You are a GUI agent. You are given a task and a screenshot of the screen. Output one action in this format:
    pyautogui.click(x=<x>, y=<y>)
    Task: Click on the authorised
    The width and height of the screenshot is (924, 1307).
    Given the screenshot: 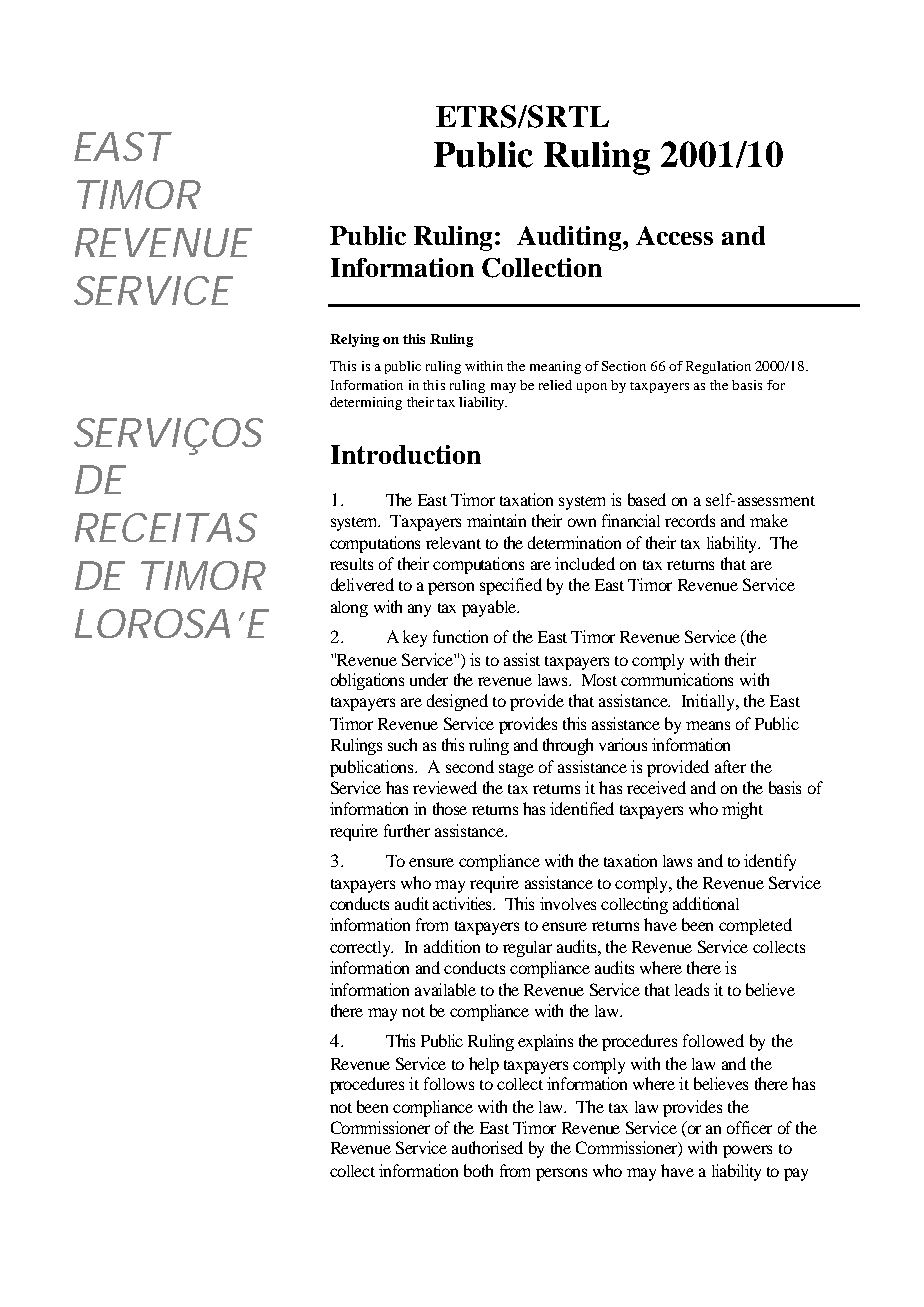 What is the action you would take?
    pyautogui.click(x=487, y=1147)
